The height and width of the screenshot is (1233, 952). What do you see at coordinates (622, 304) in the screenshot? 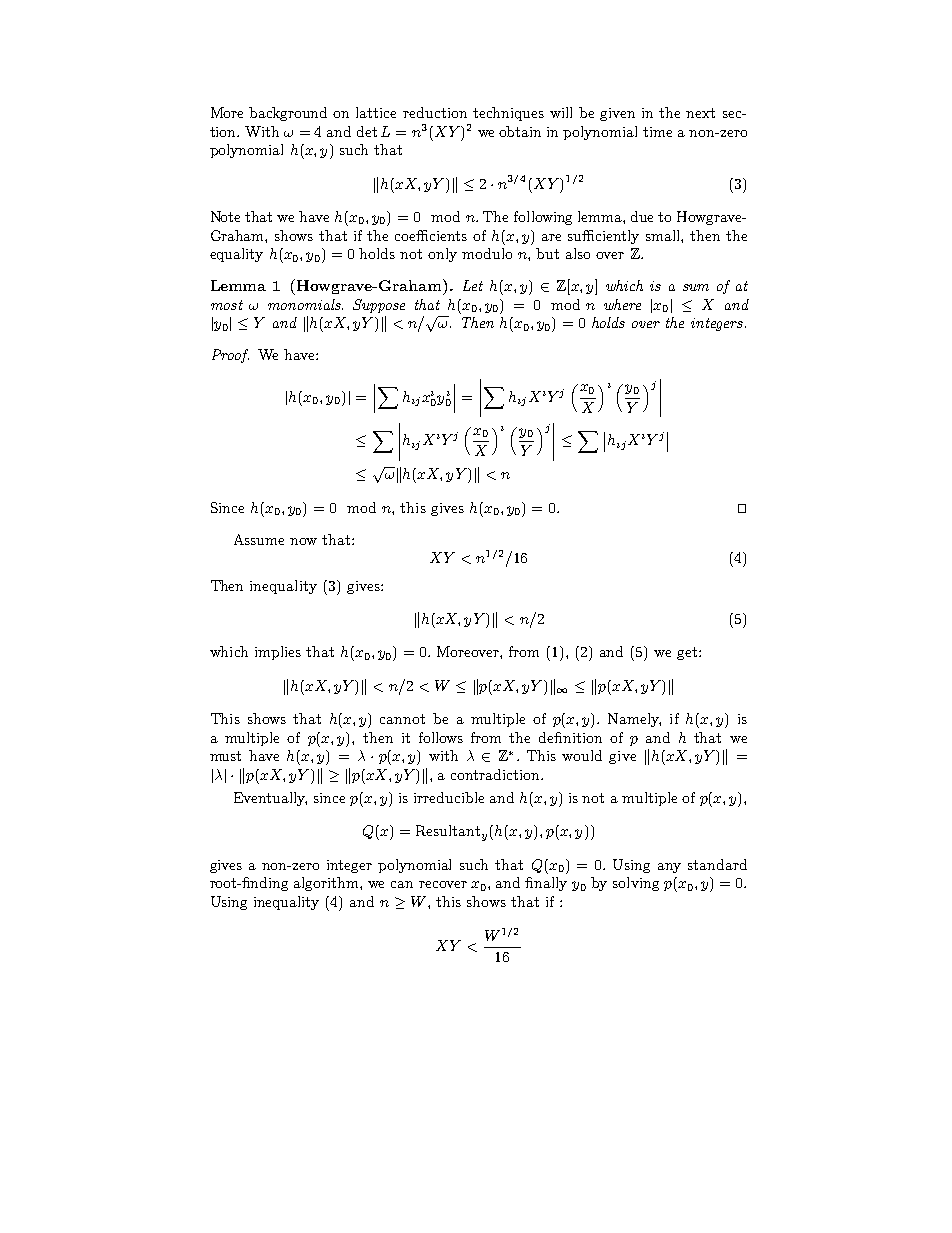
I see `where` at bounding box center [622, 304].
